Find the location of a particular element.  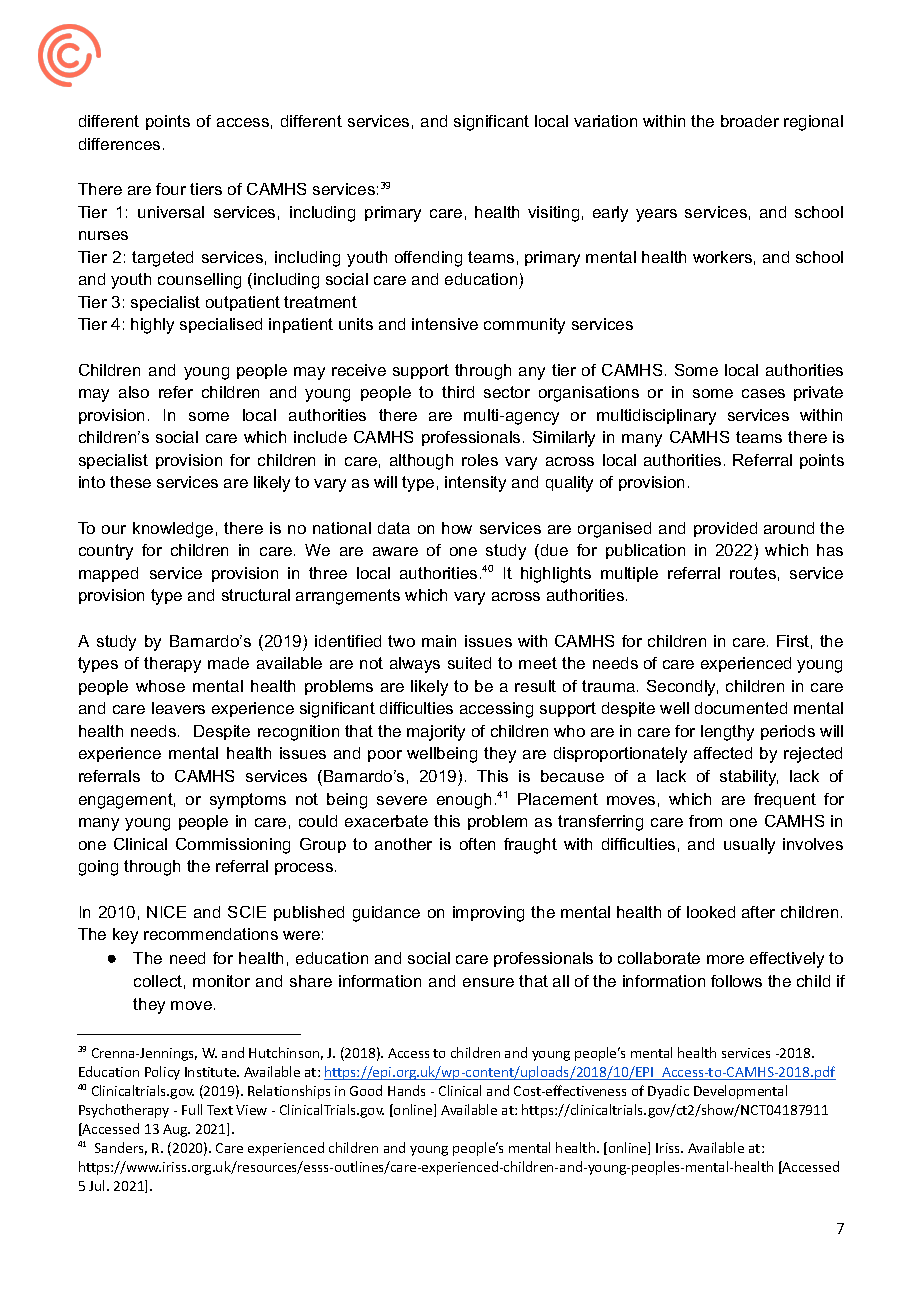

suited is located at coordinates (469, 663).
